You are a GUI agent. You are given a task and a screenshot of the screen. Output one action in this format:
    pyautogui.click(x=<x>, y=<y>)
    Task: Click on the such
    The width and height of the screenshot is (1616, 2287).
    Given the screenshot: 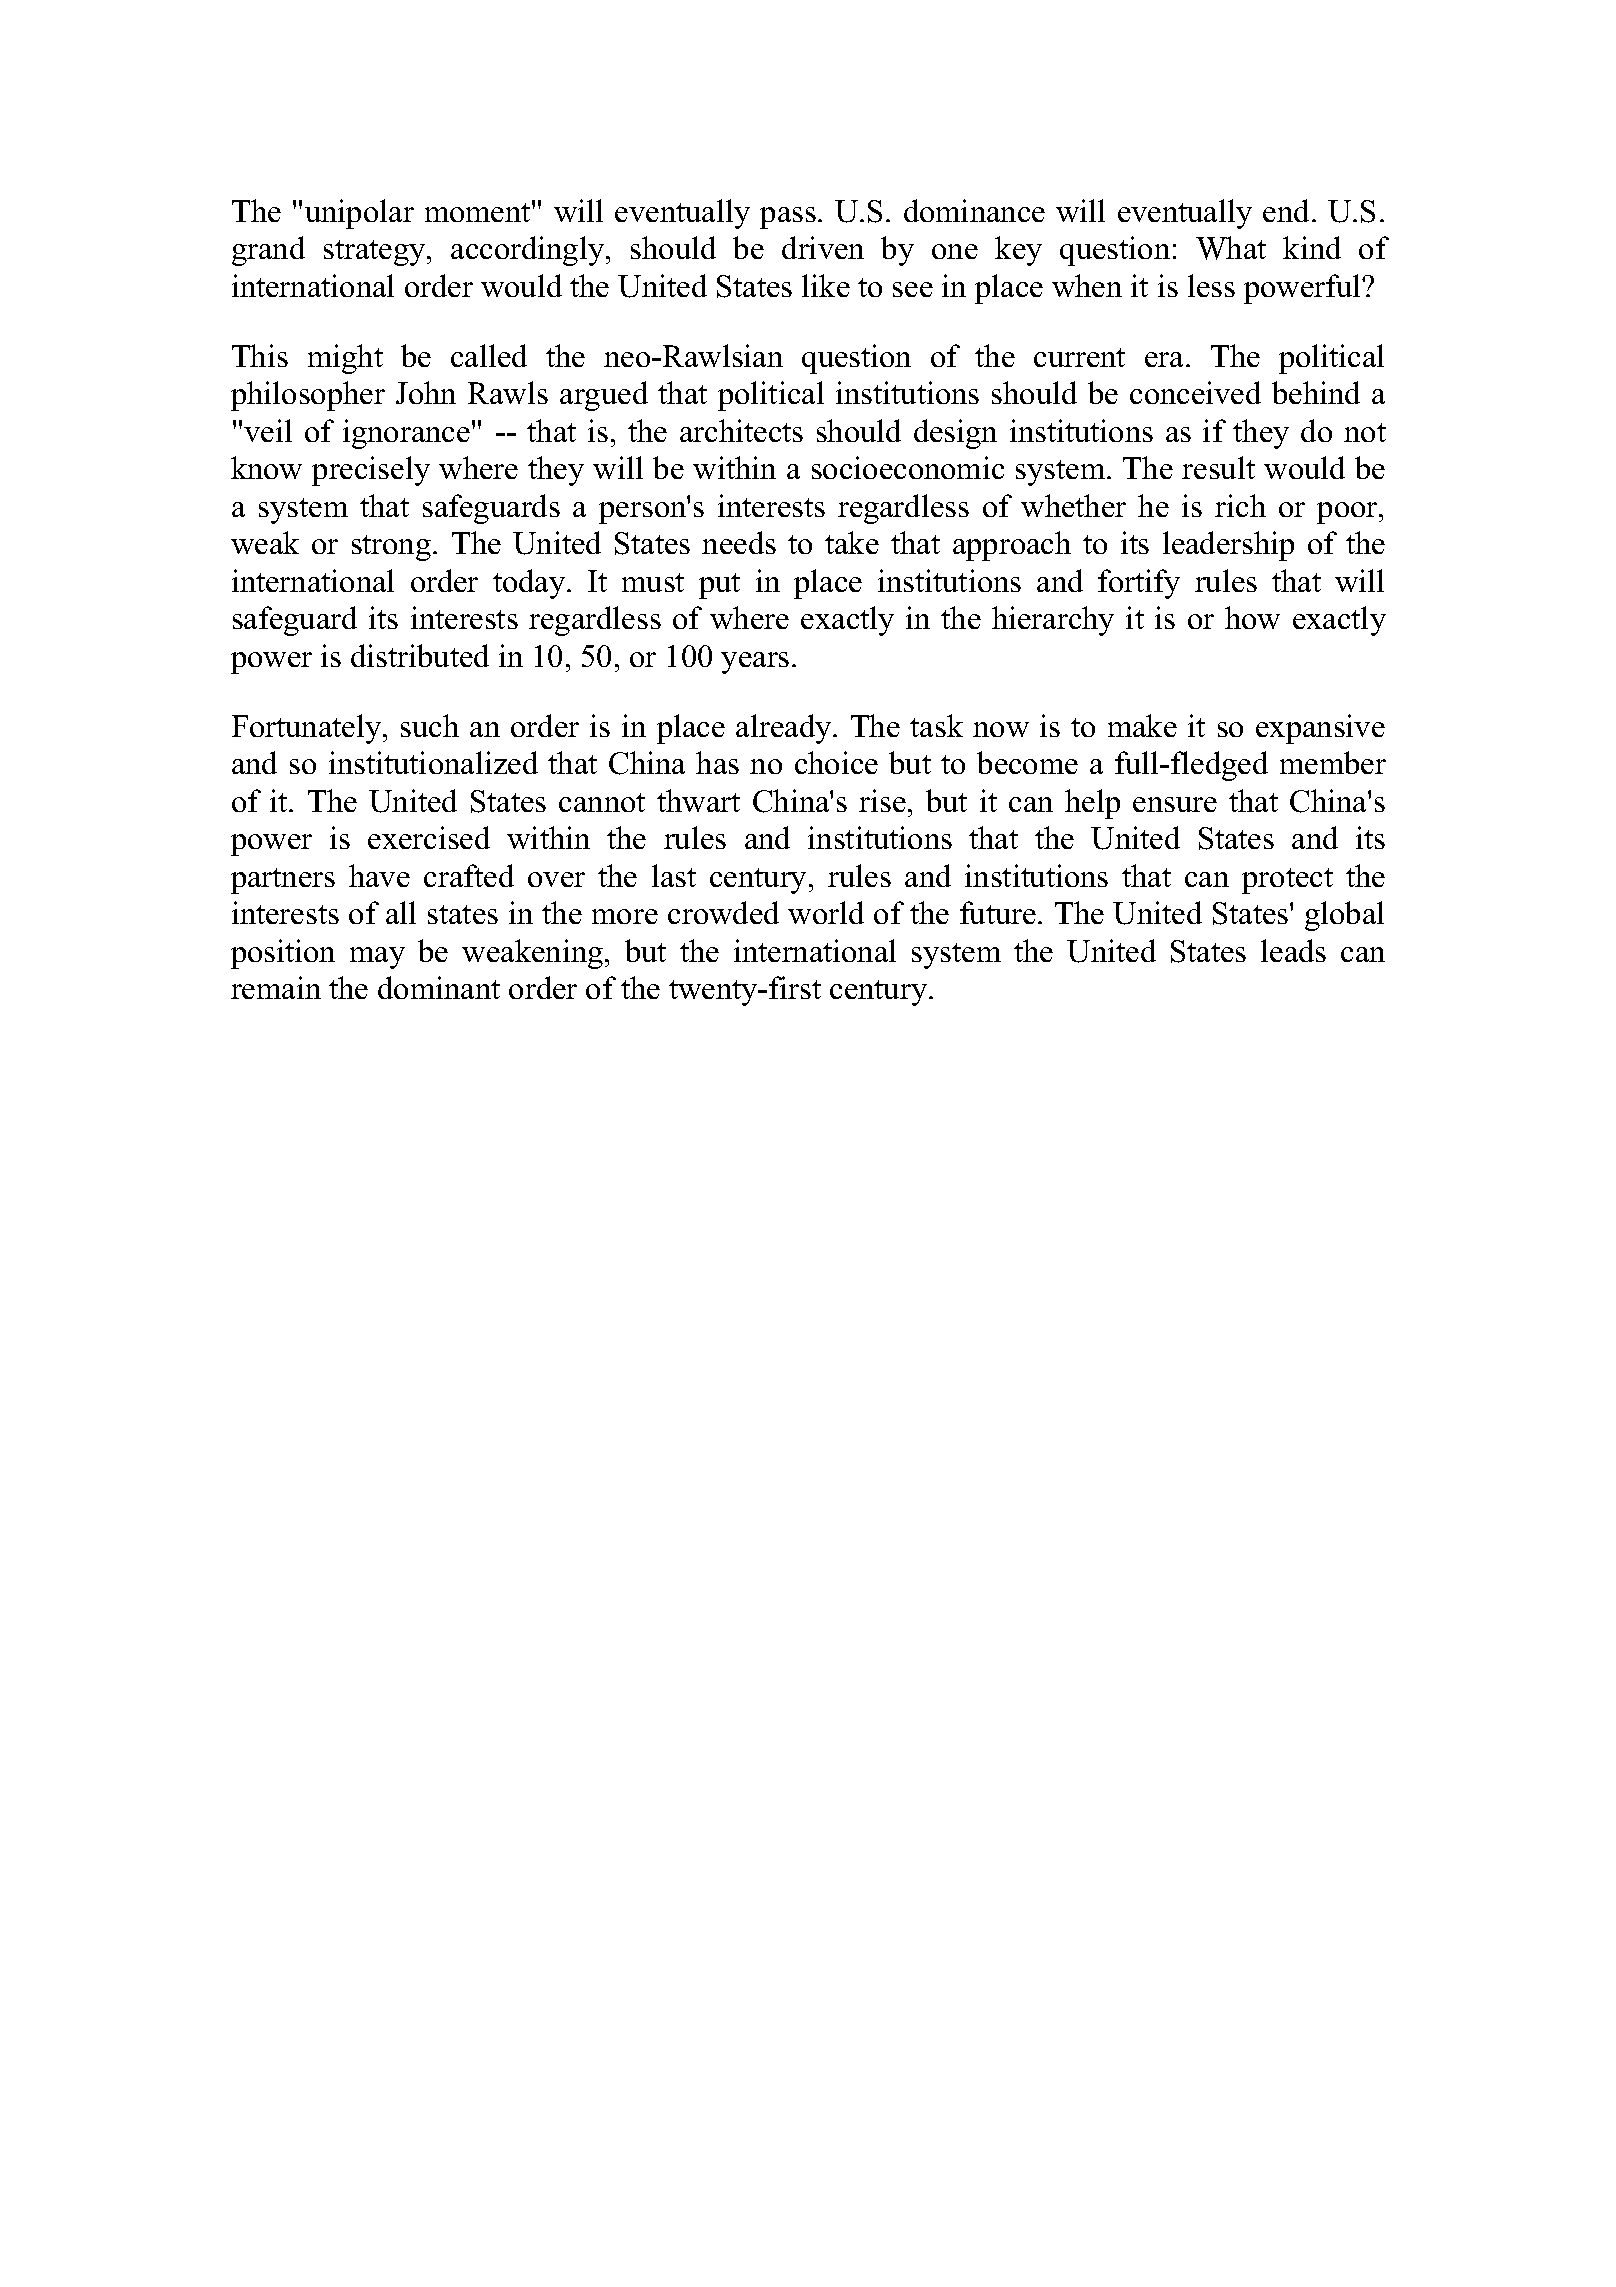 What is the action you would take?
    pyautogui.click(x=430, y=725)
